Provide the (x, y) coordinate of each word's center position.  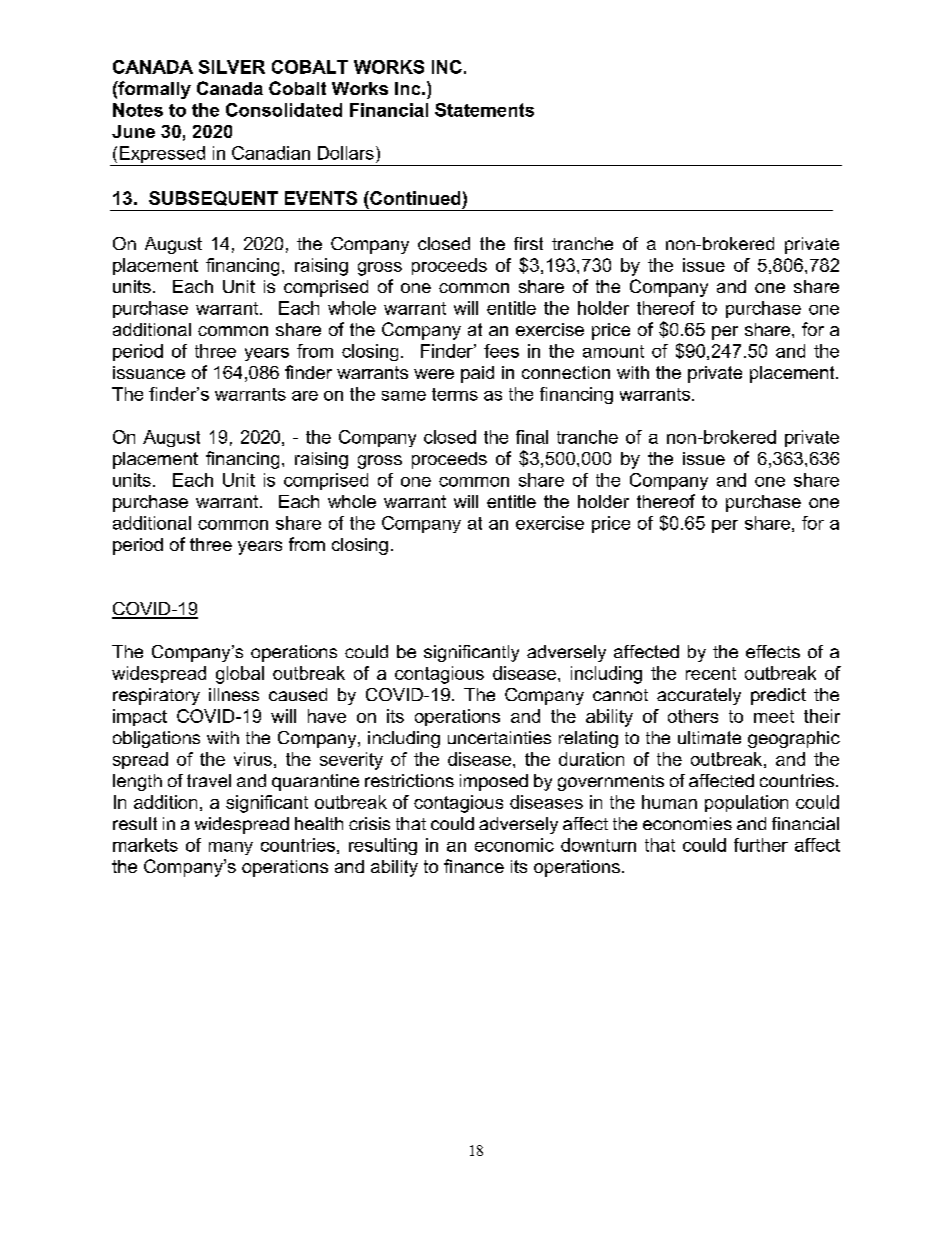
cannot (620, 695)
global (240, 675)
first (528, 243)
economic (514, 845)
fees (501, 351)
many (231, 848)
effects (773, 651)
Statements (484, 110)
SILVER (232, 67)
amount (613, 351)
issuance (149, 372)
